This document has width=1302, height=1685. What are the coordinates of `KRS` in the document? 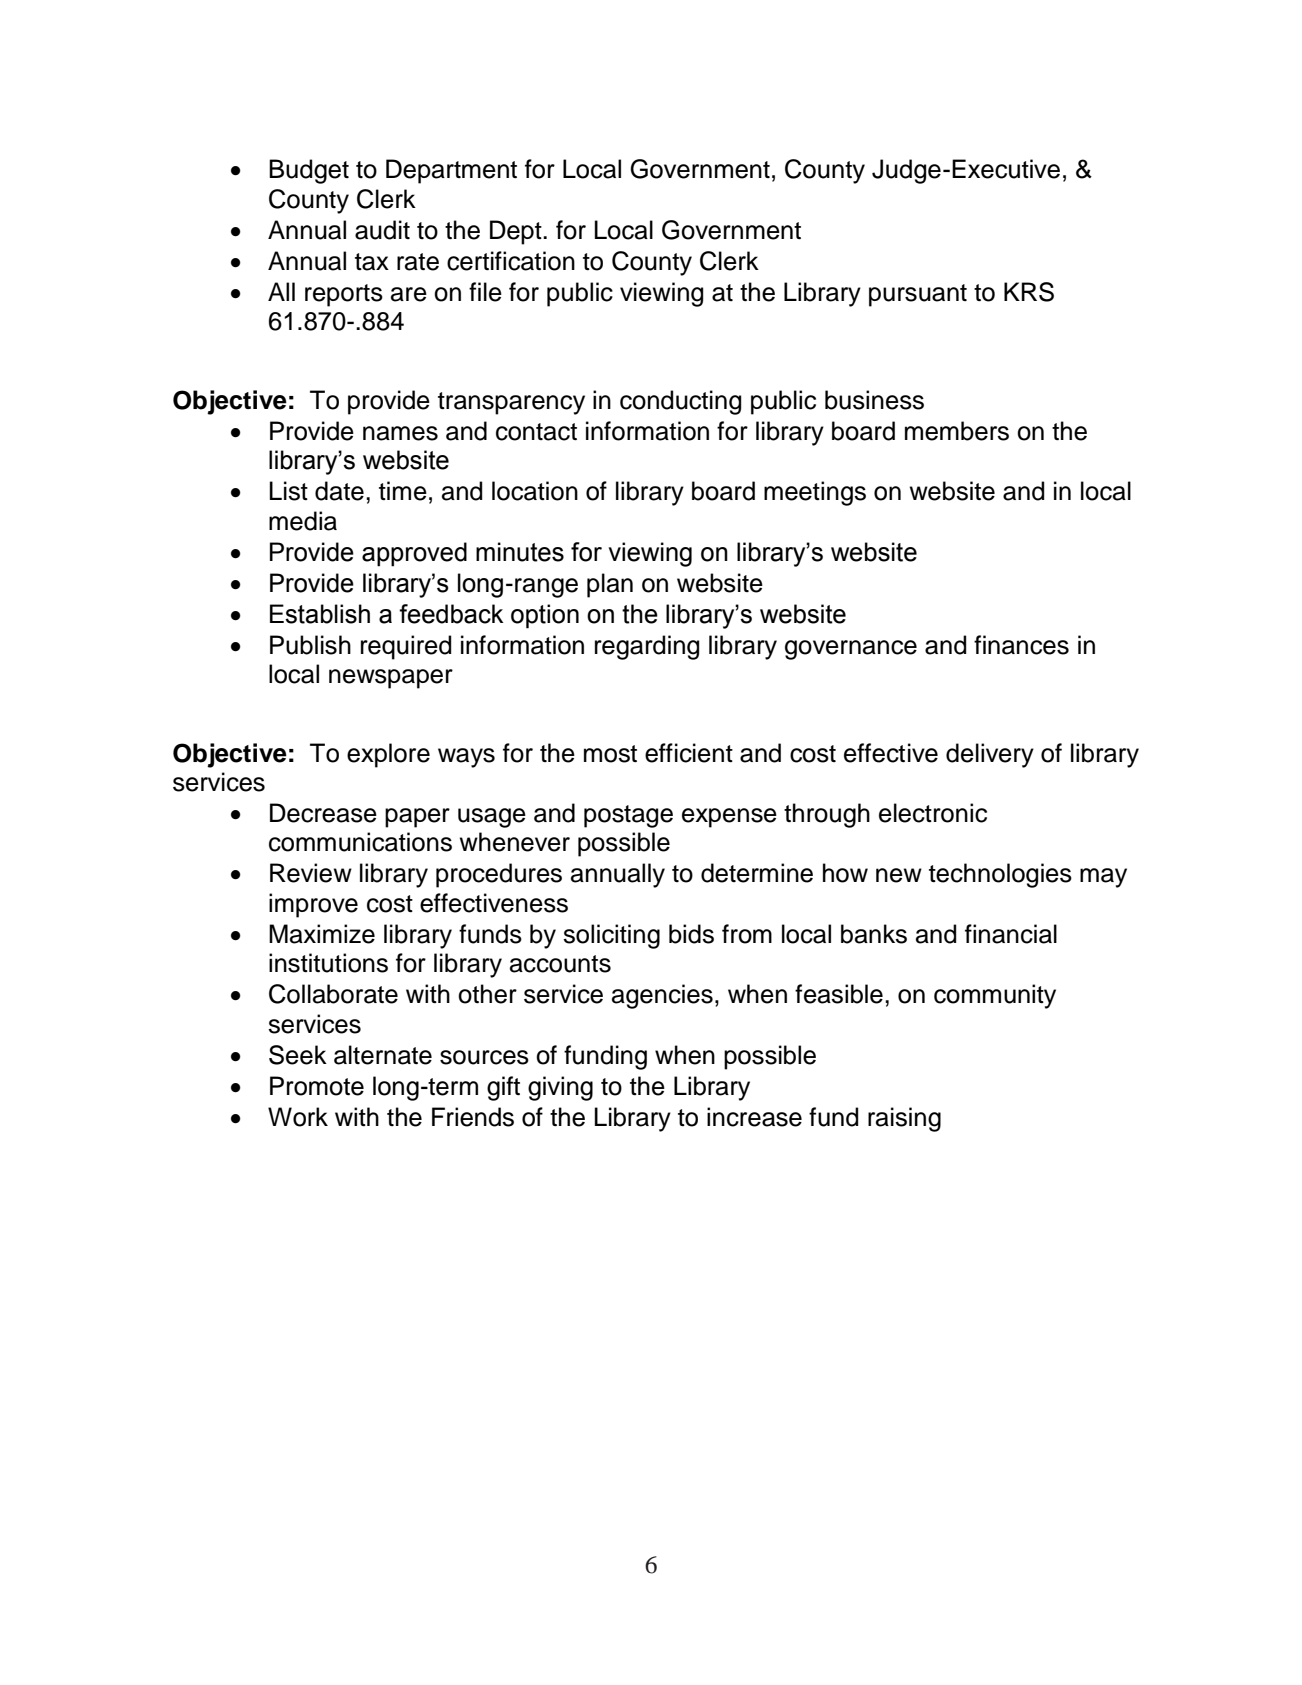 It's located at (1029, 292).
